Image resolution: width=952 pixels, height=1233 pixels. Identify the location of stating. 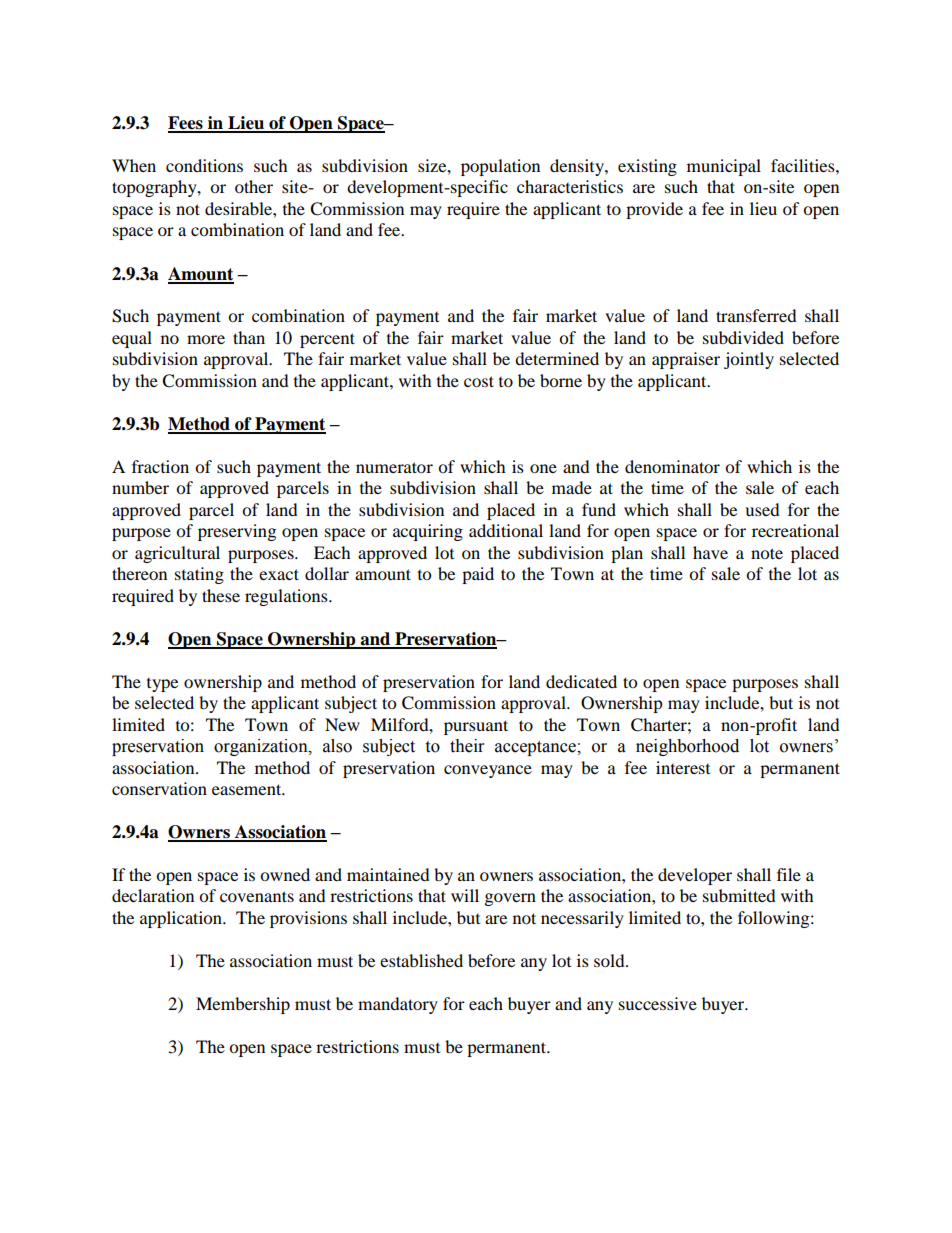
(199, 575).
